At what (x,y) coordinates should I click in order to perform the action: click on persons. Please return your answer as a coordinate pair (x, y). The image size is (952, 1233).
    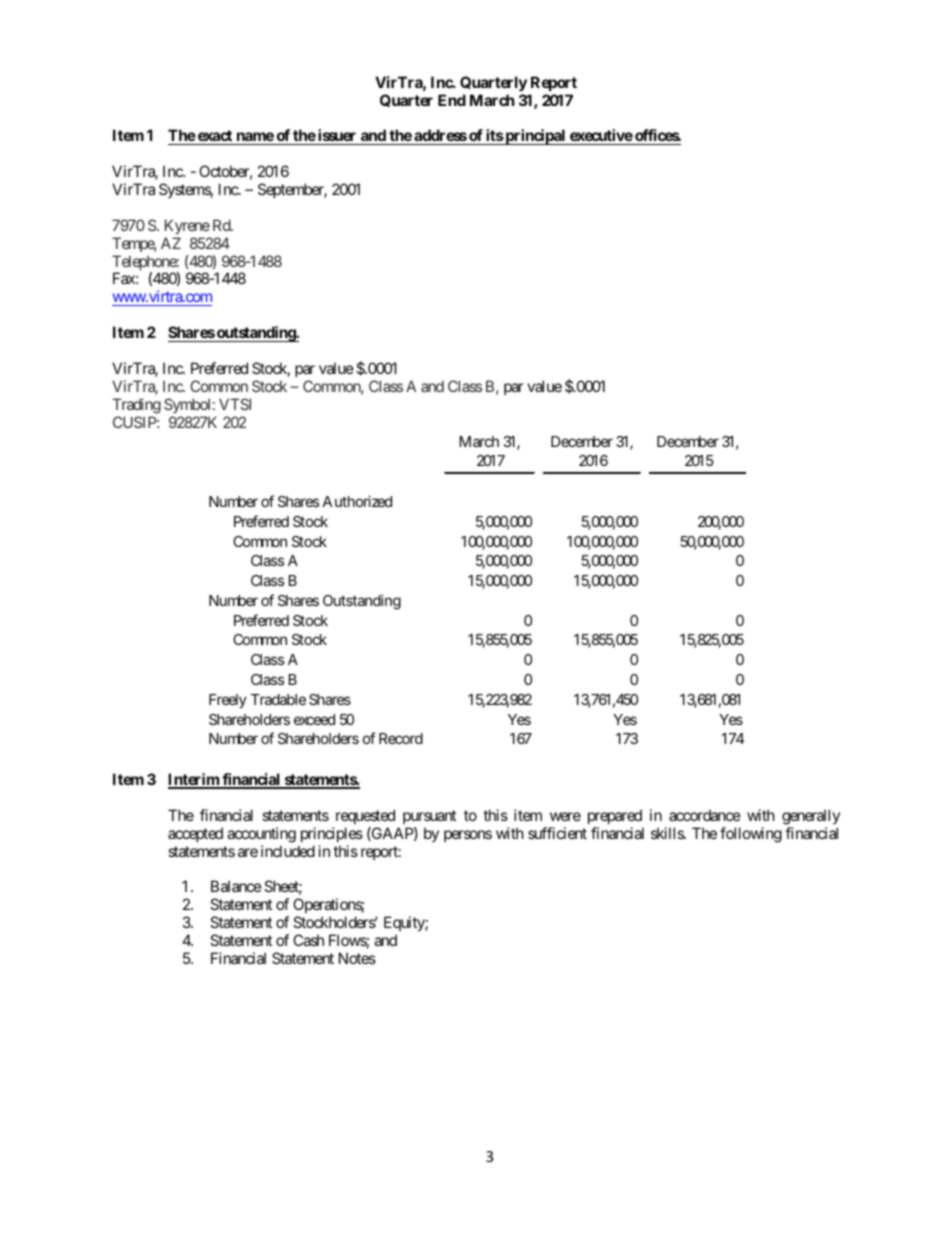
    Looking at the image, I should click on (468, 836).
